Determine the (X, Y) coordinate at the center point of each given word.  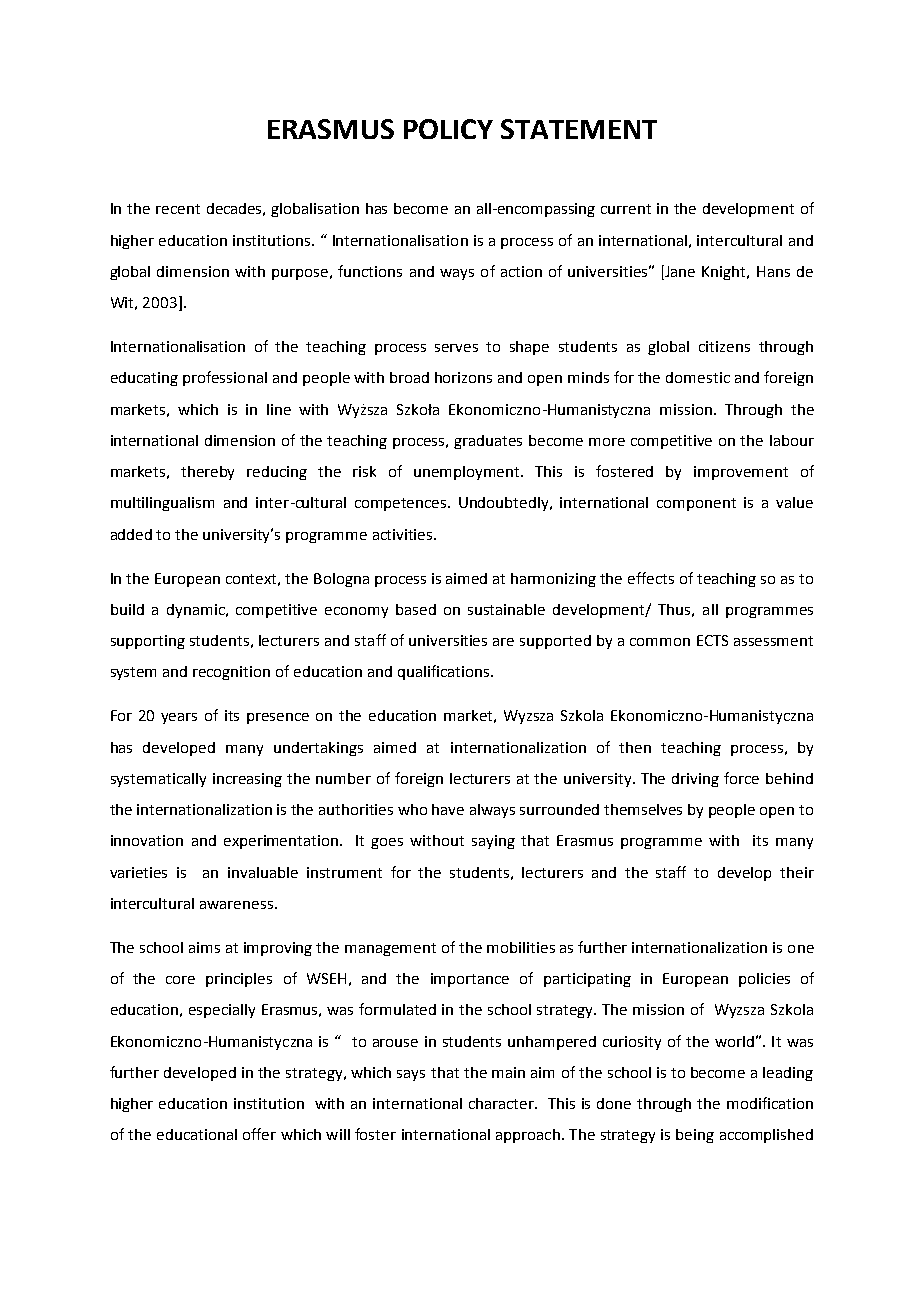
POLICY (448, 129)
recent (178, 209)
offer (259, 1134)
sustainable (506, 609)
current (626, 209)
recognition (231, 673)
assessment (773, 641)
